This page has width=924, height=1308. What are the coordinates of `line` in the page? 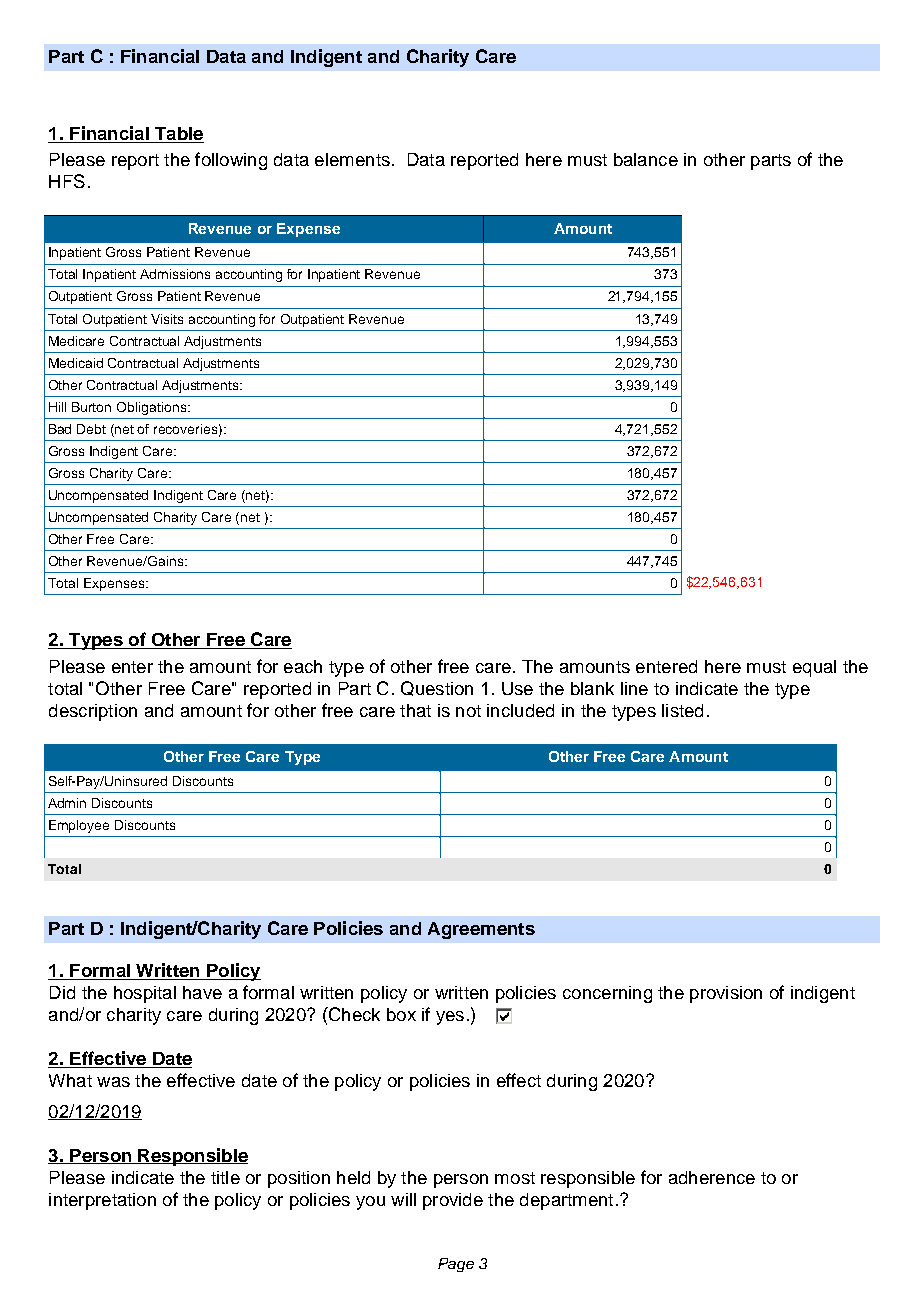 It's located at (634, 688).
